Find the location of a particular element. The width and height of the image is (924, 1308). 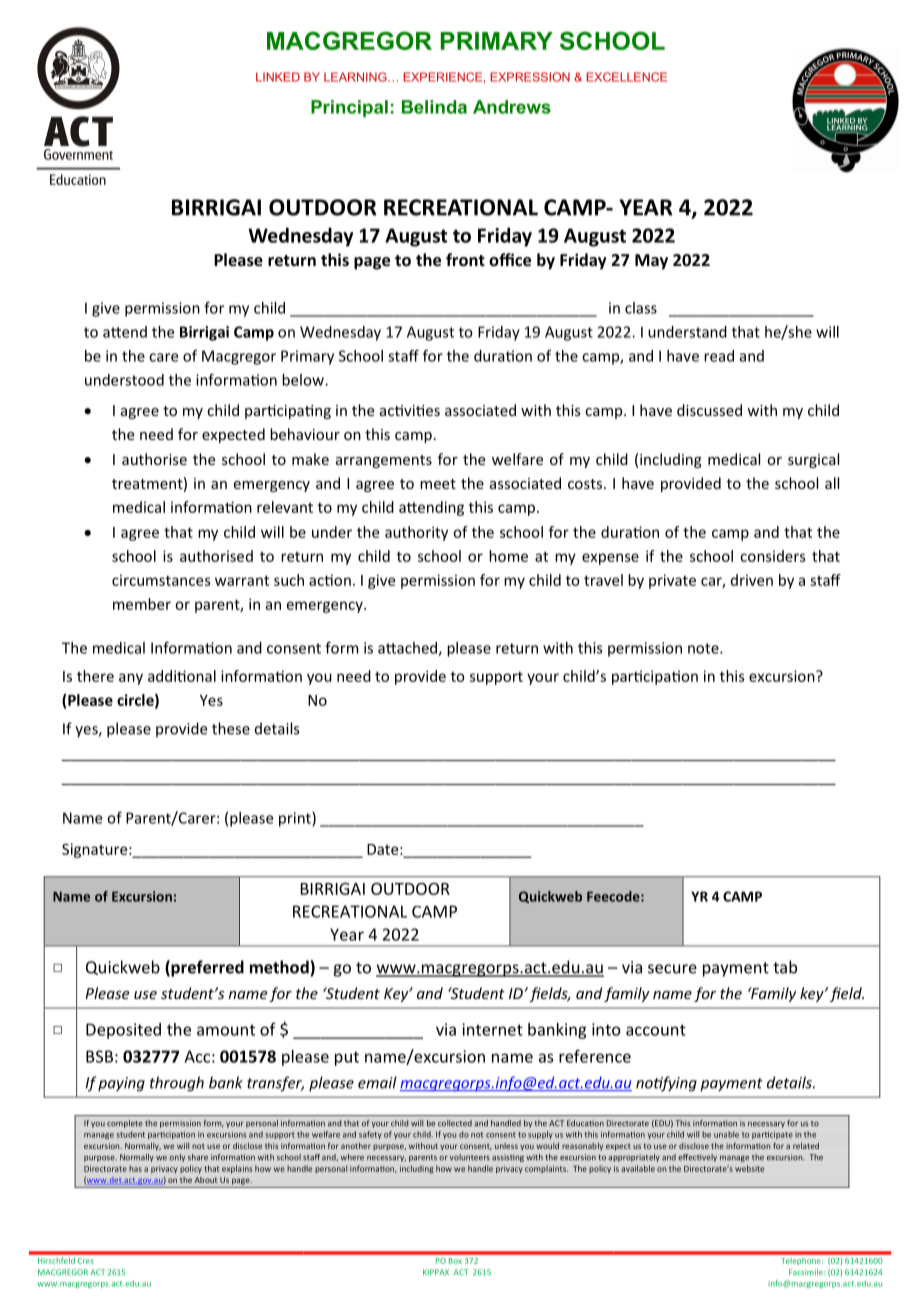

member is located at coordinates (142, 604).
